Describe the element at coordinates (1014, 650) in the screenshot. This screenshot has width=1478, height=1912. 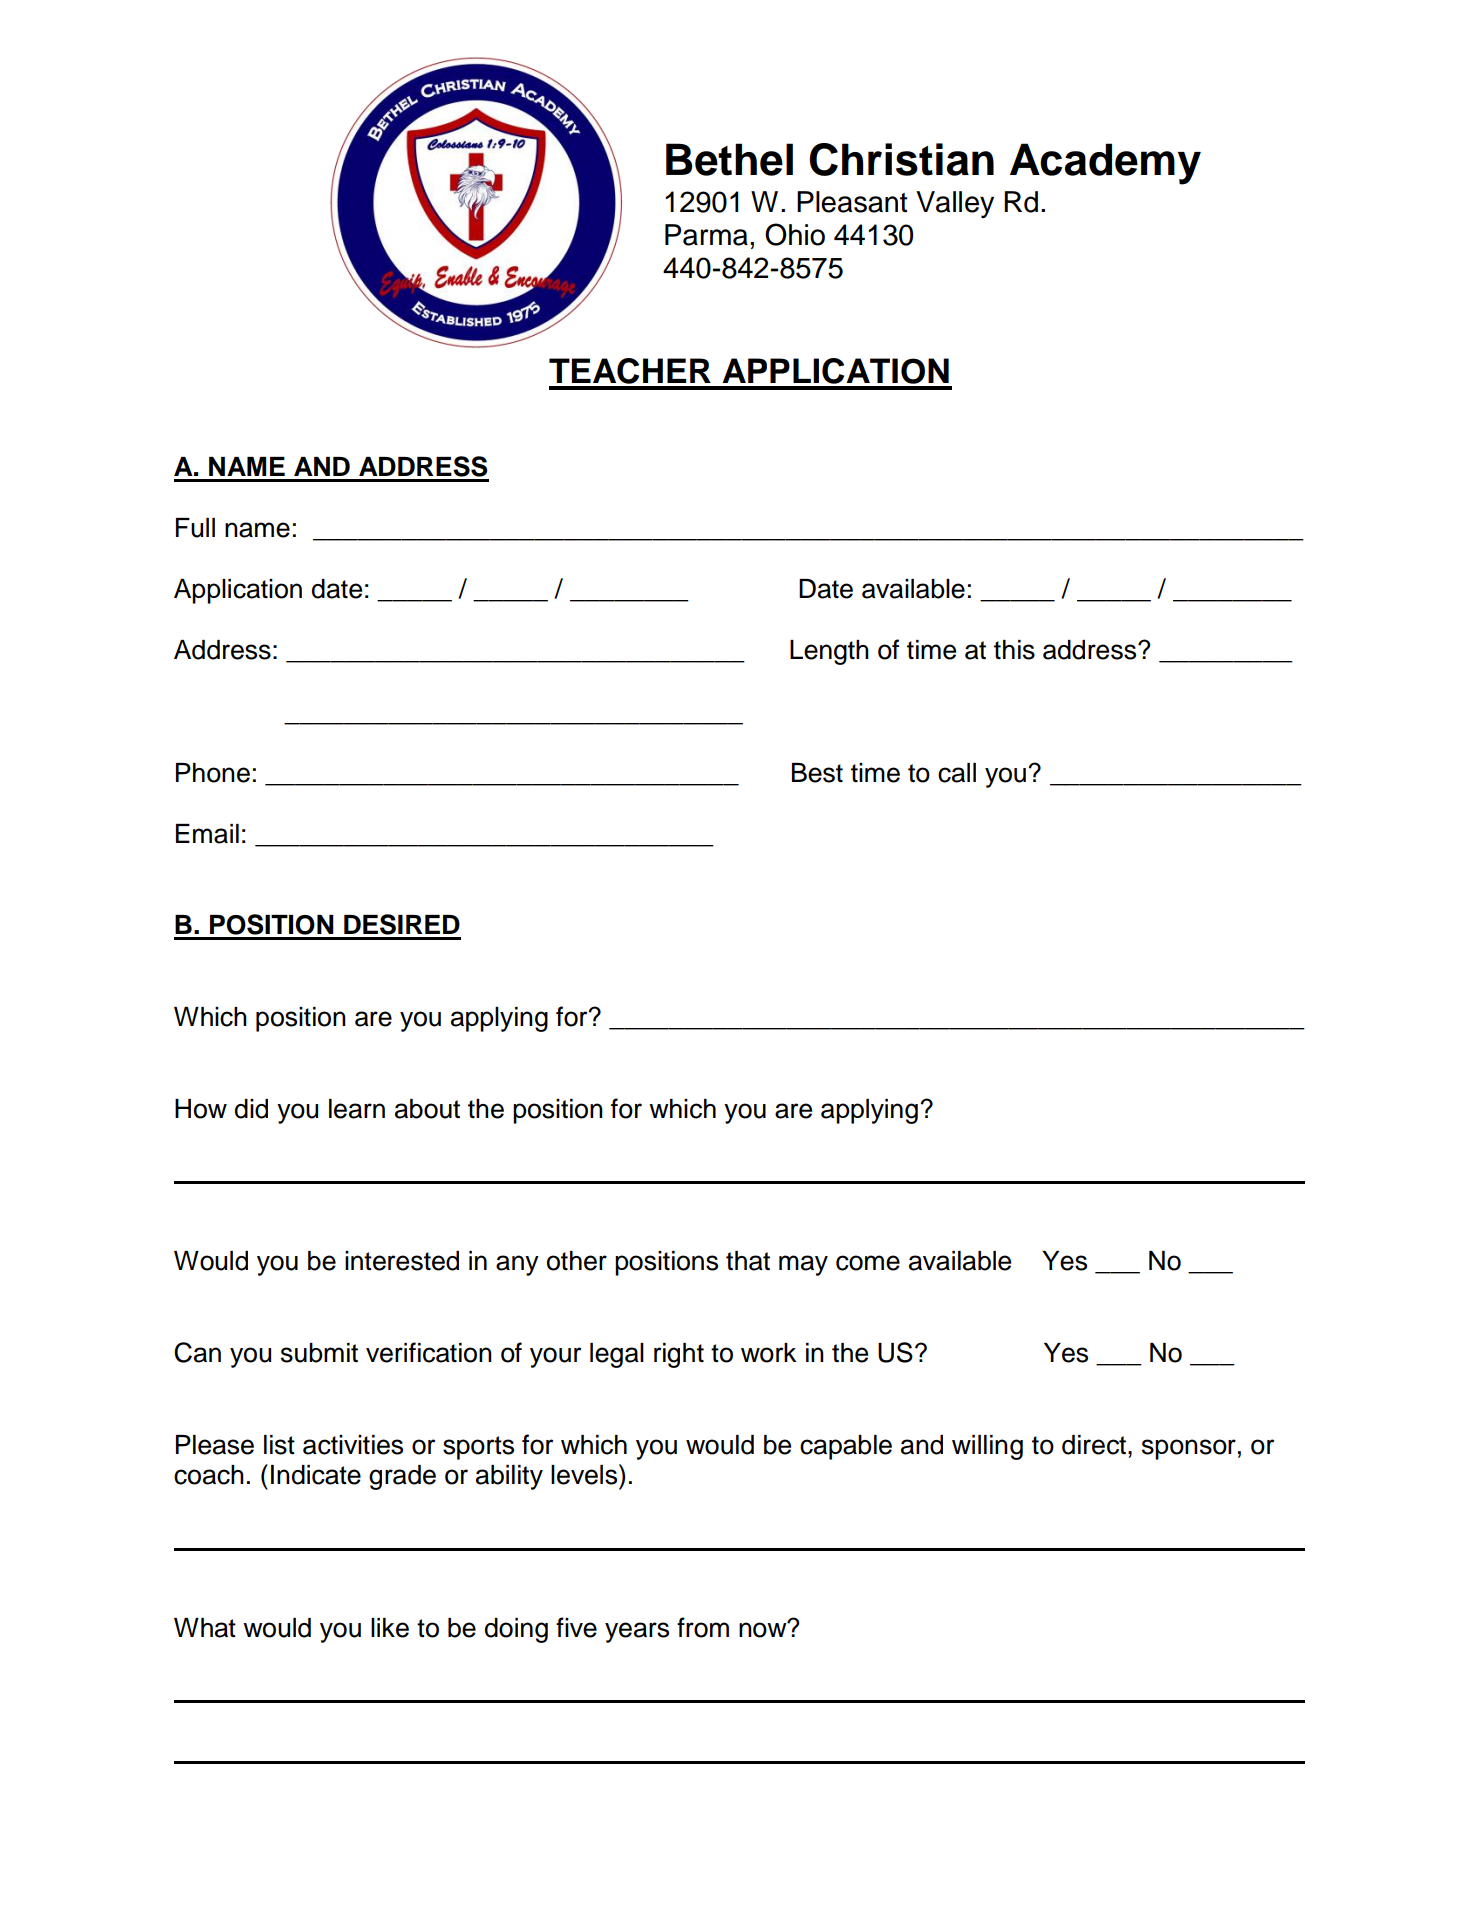
I see `this` at that location.
